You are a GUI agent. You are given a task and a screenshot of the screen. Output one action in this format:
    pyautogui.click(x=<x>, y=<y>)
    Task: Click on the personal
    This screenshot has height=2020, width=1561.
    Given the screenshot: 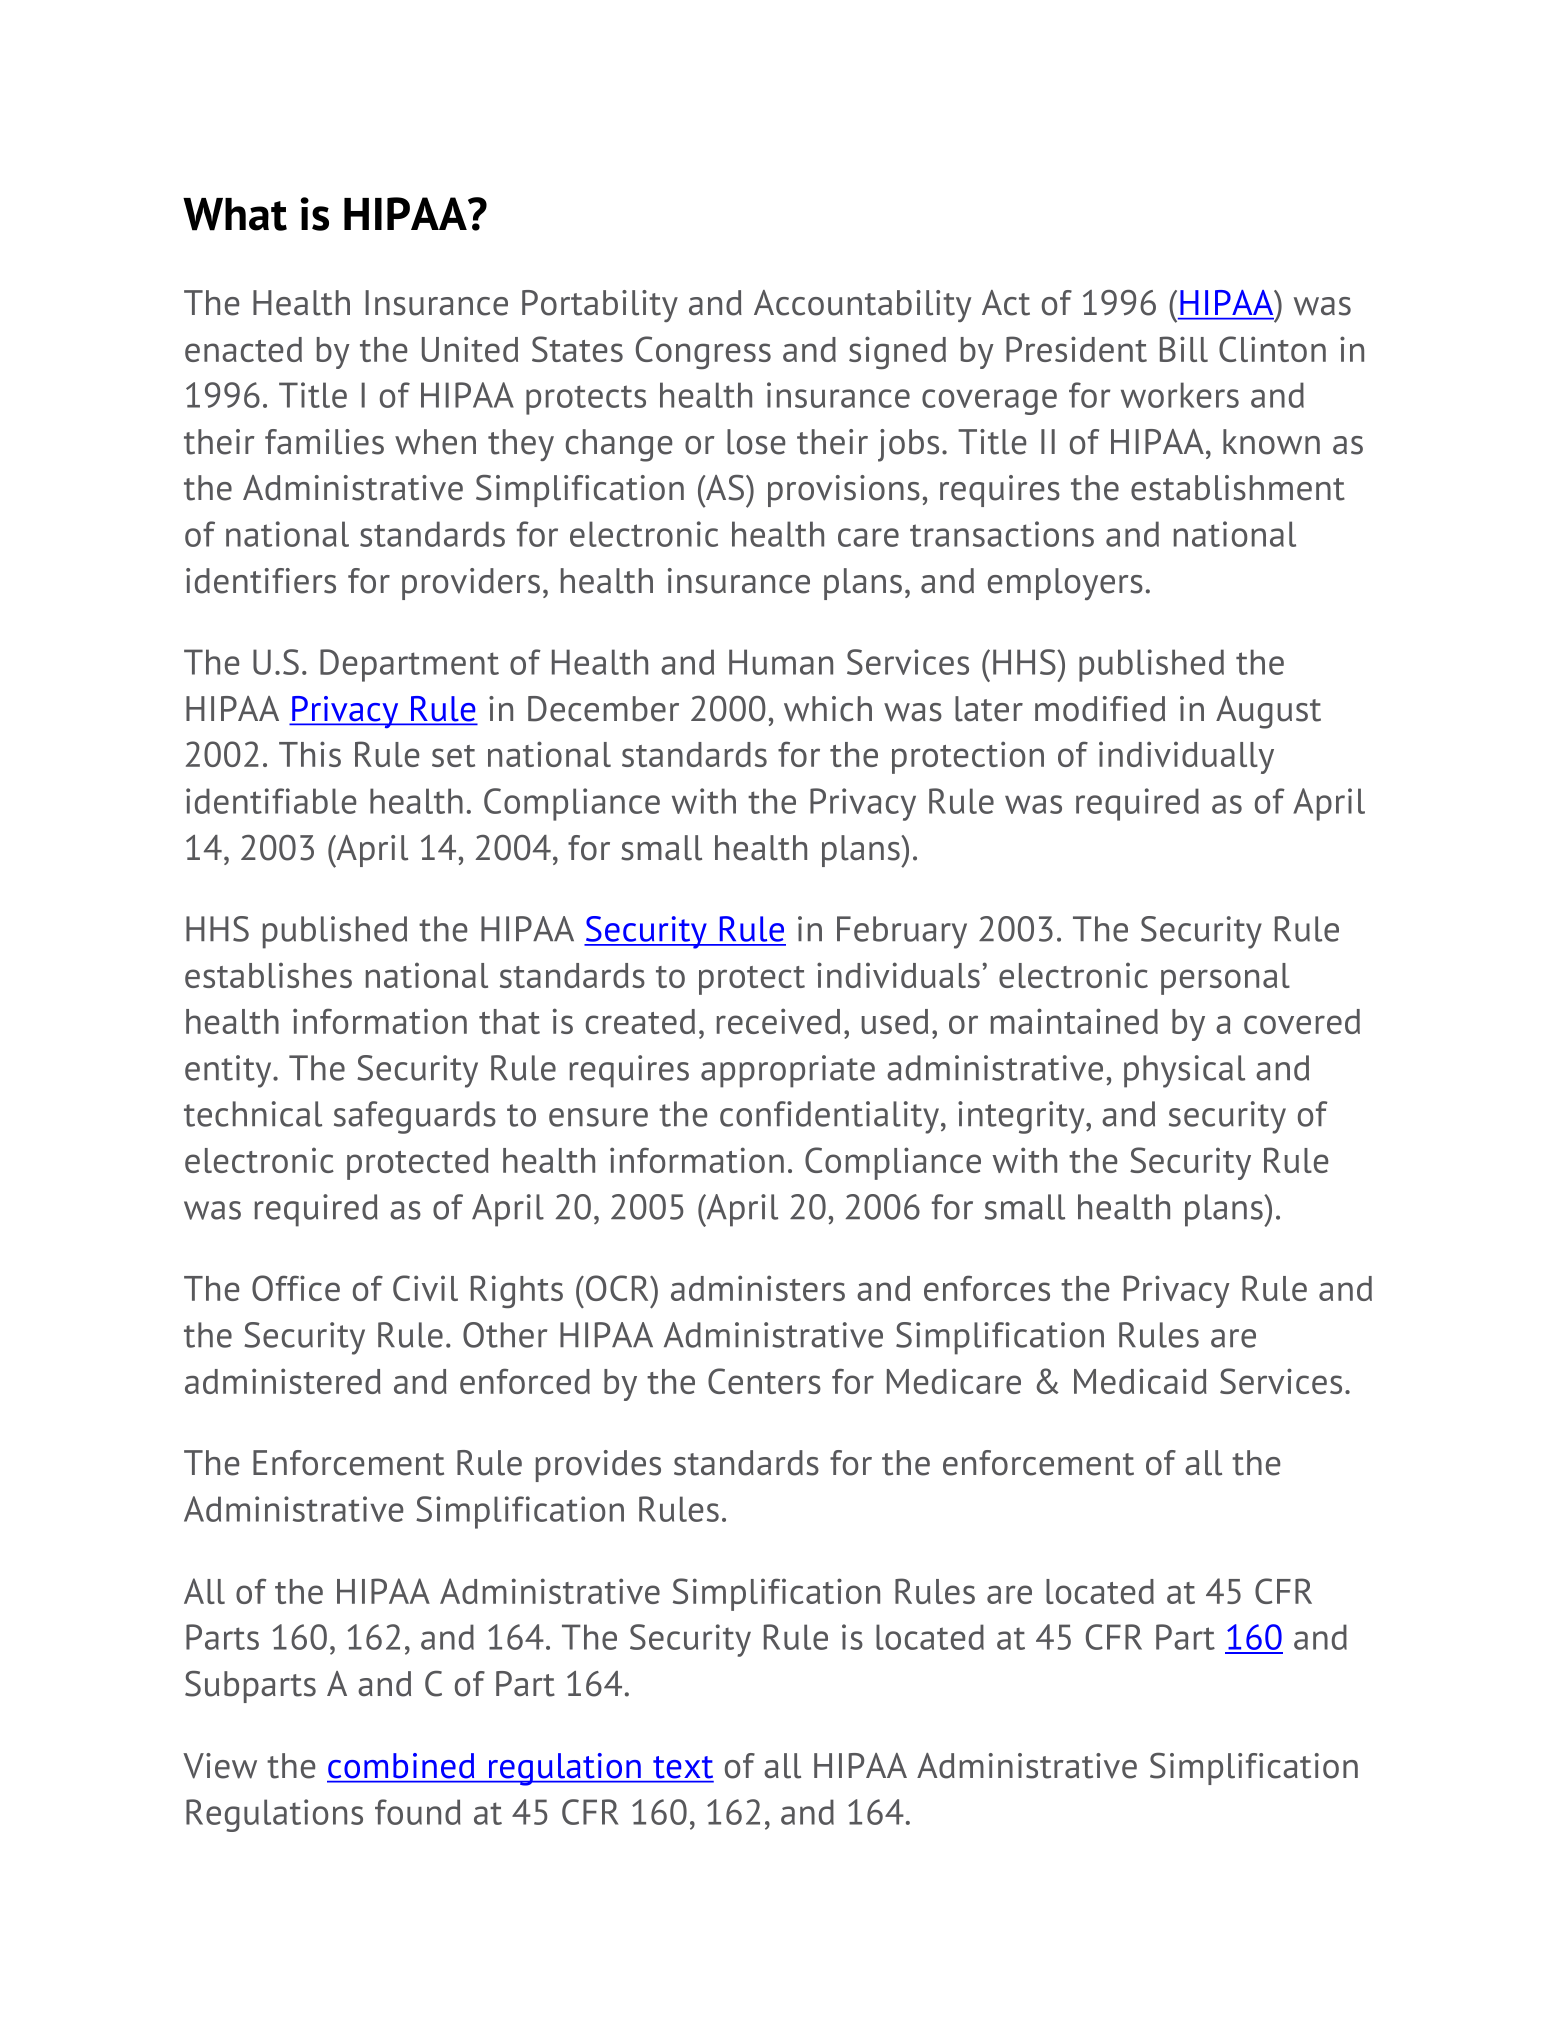 What is the action you would take?
    pyautogui.click(x=1225, y=979)
